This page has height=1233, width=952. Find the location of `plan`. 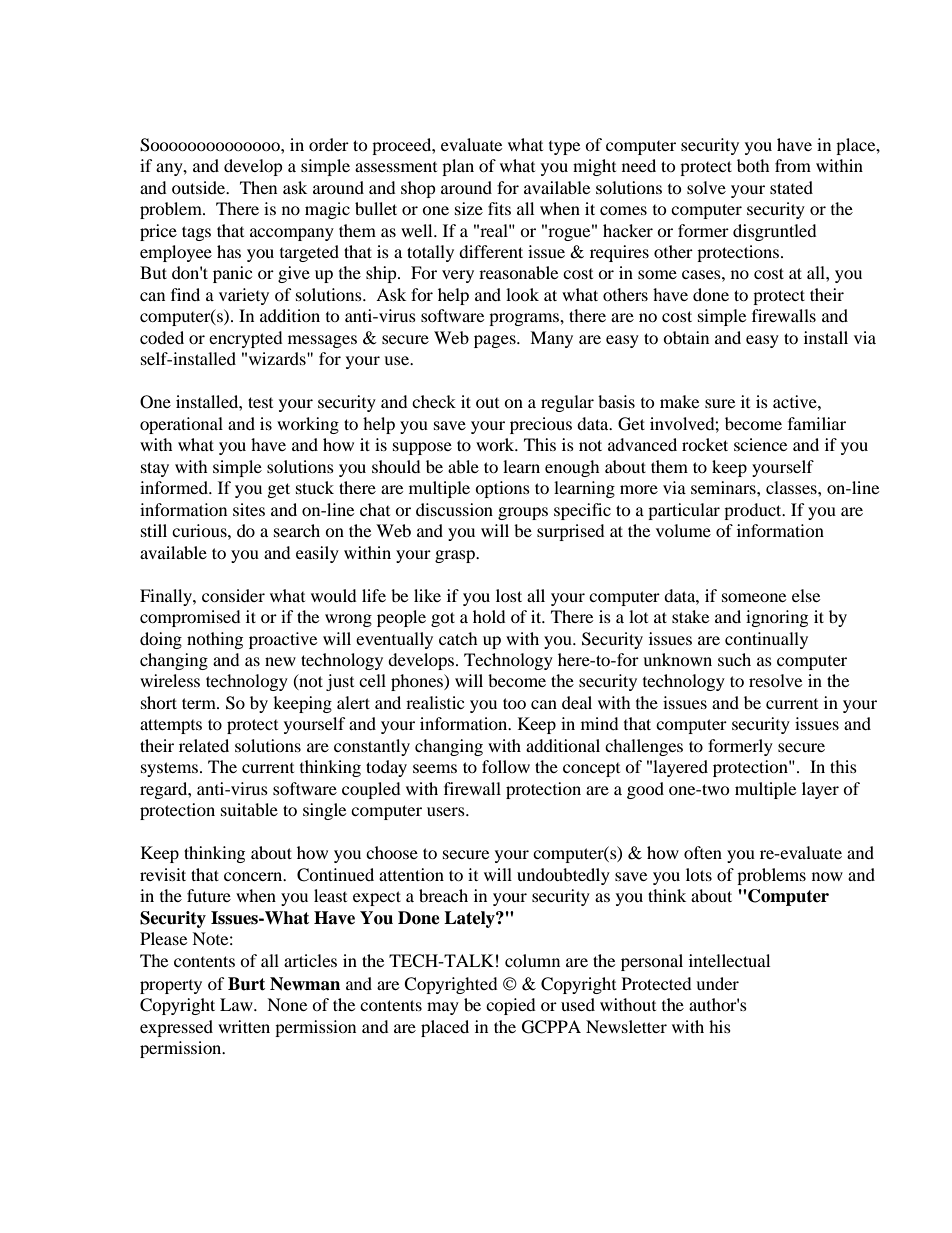

plan is located at coordinates (458, 167).
